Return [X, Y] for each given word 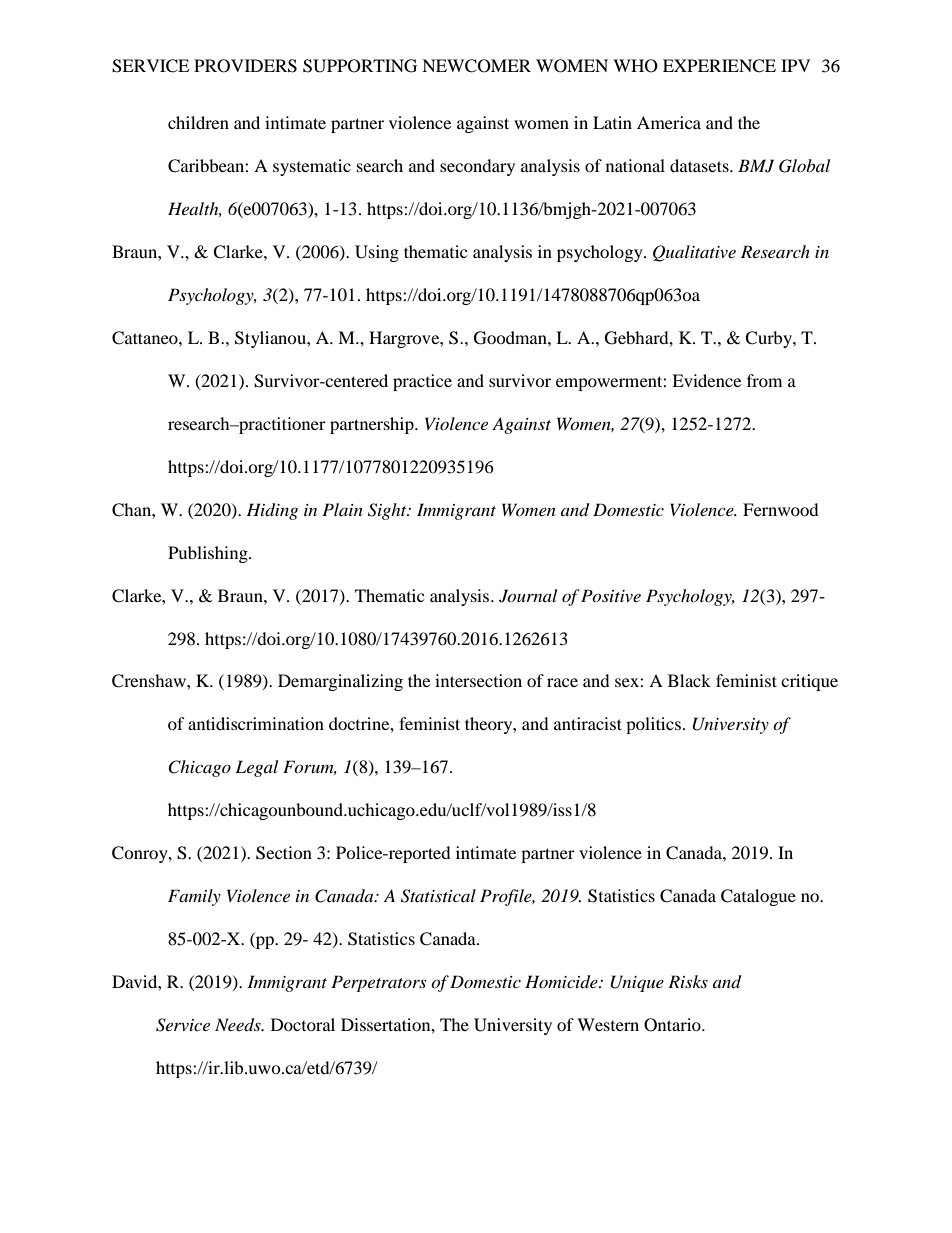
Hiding [272, 511]
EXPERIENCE [719, 66]
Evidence [706, 380]
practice [422, 382]
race [562, 682]
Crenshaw [150, 681]
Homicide [562, 982]
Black [689, 680]
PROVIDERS [245, 66]
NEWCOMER [476, 66]
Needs [239, 1025]
